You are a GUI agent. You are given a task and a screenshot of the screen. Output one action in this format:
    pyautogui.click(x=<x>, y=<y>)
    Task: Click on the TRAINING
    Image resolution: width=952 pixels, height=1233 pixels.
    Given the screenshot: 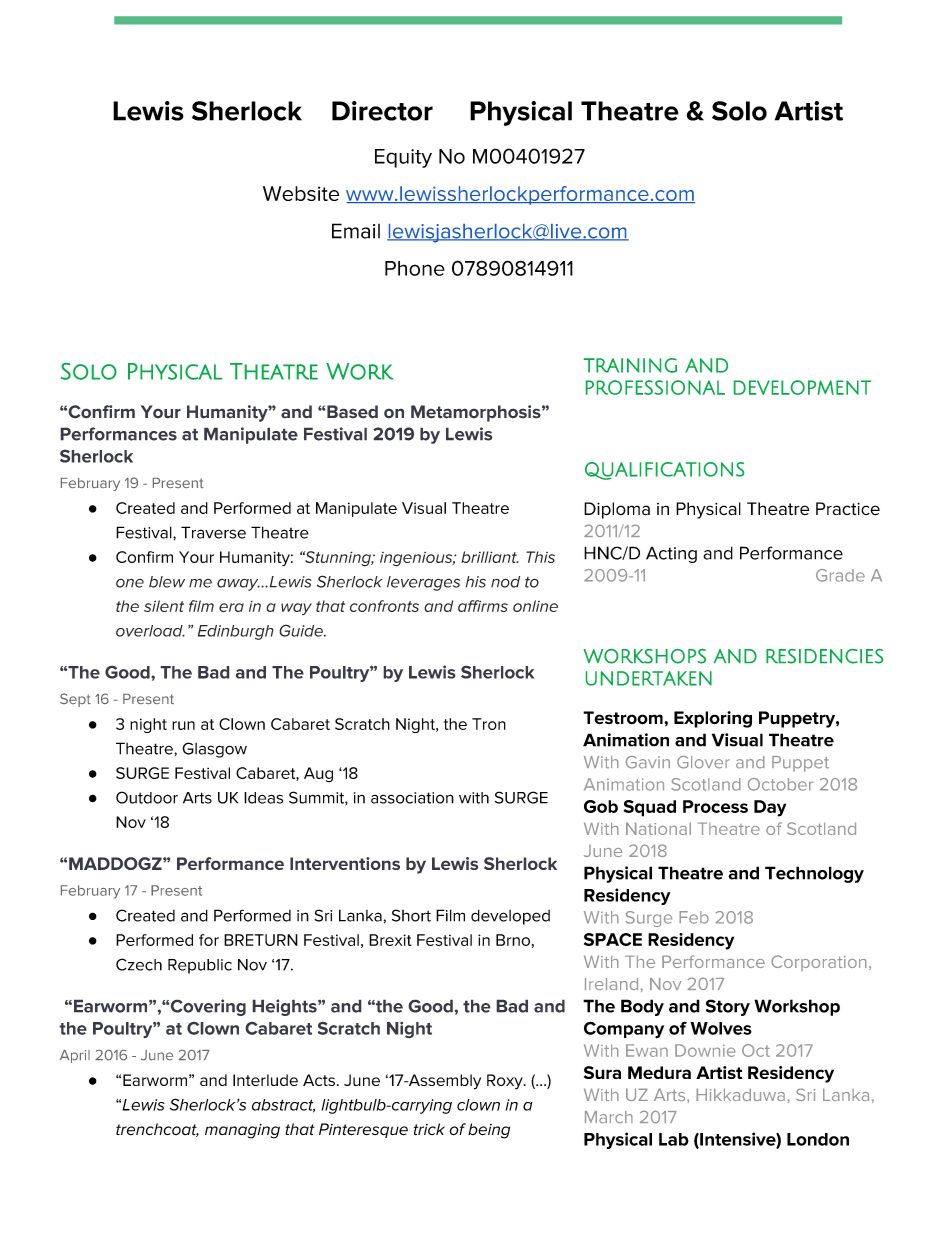 What is the action you would take?
    pyautogui.click(x=630, y=365)
